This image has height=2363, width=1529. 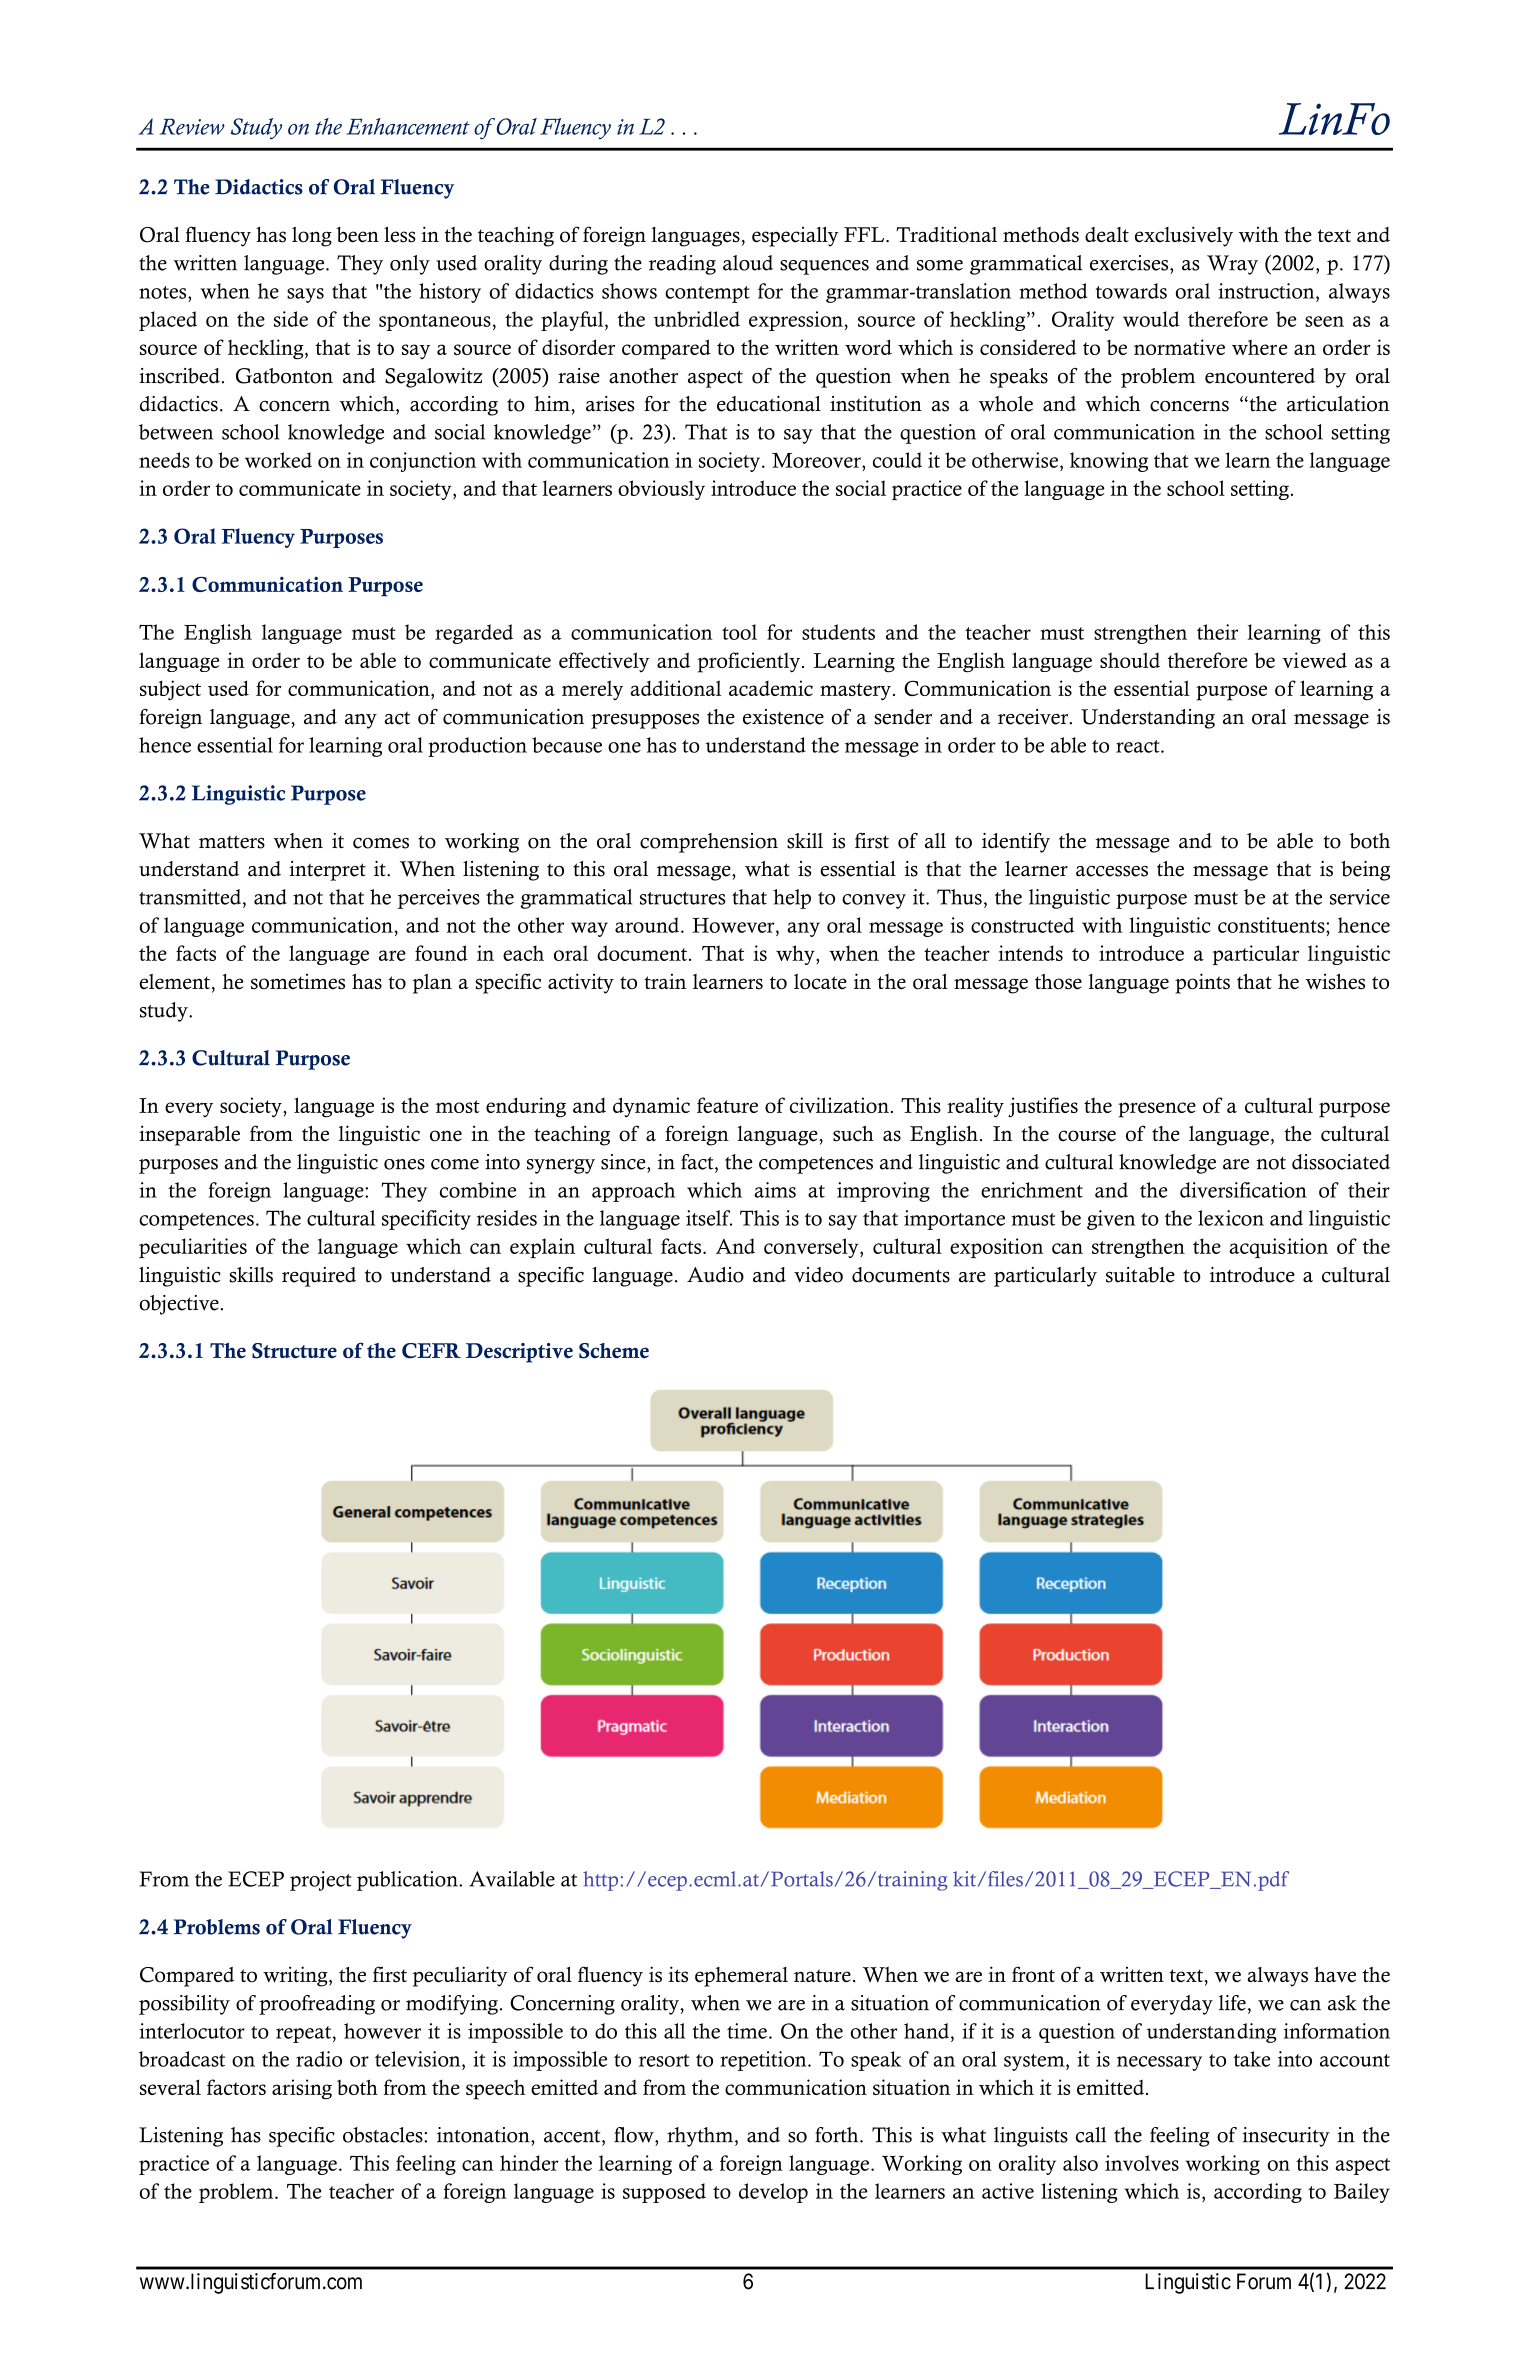 I want to click on rhythm, so click(x=701, y=2137).
